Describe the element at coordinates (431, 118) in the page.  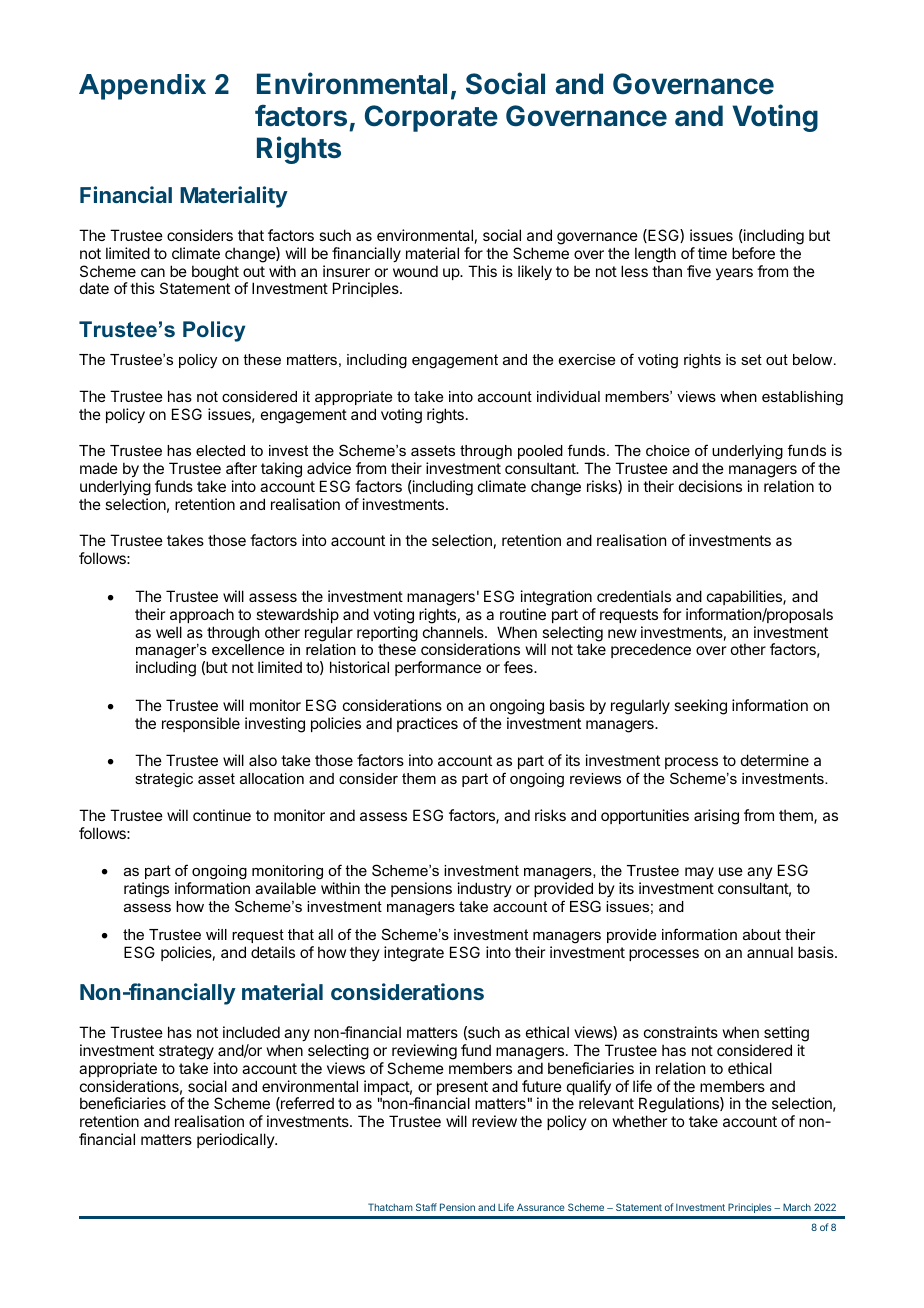
I see `Corporate` at that location.
